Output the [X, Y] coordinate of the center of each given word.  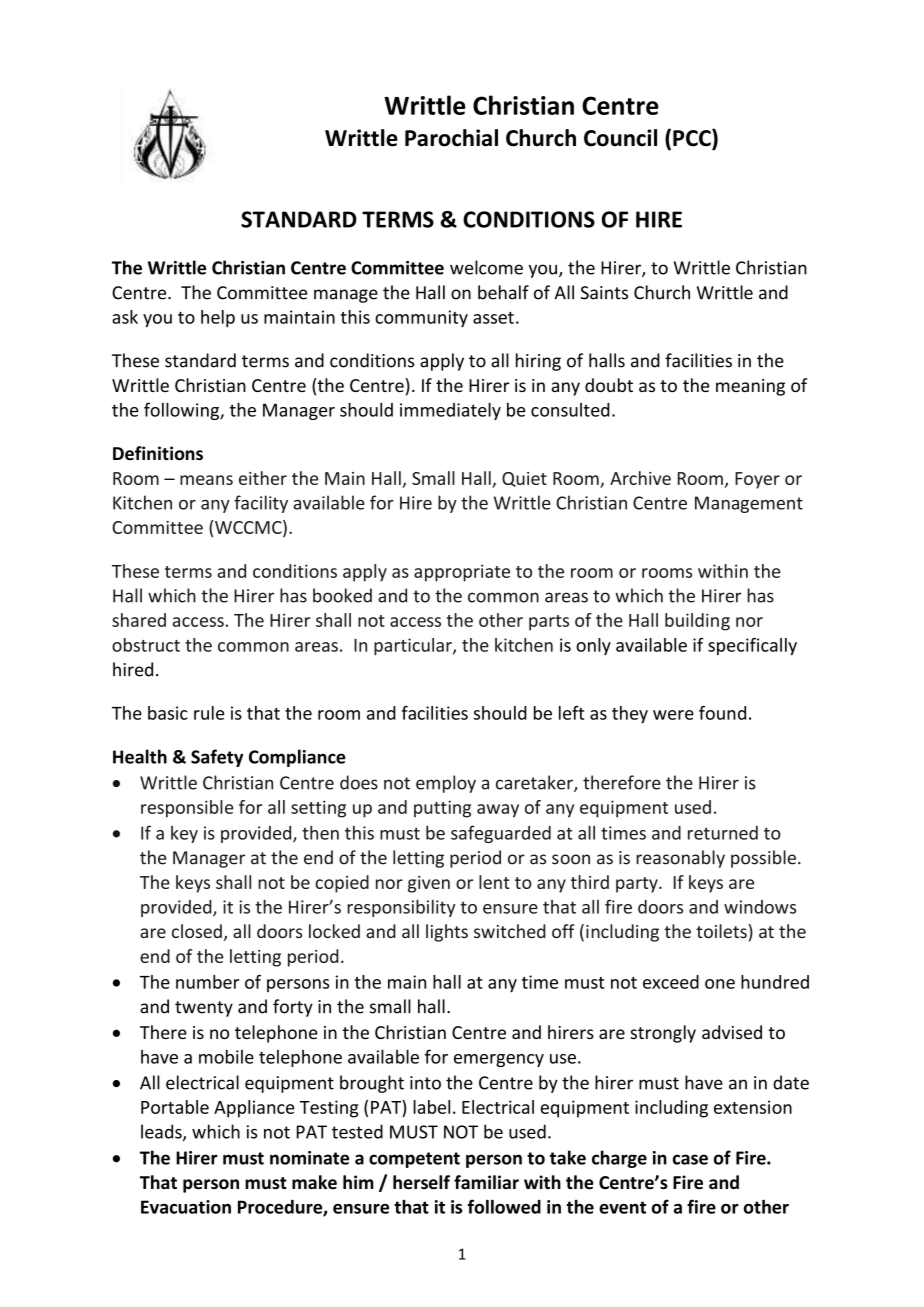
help [218, 319]
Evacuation [186, 1207]
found [722, 713]
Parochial [451, 138]
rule [209, 713]
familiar [486, 1182]
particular [414, 646]
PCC [693, 139]
